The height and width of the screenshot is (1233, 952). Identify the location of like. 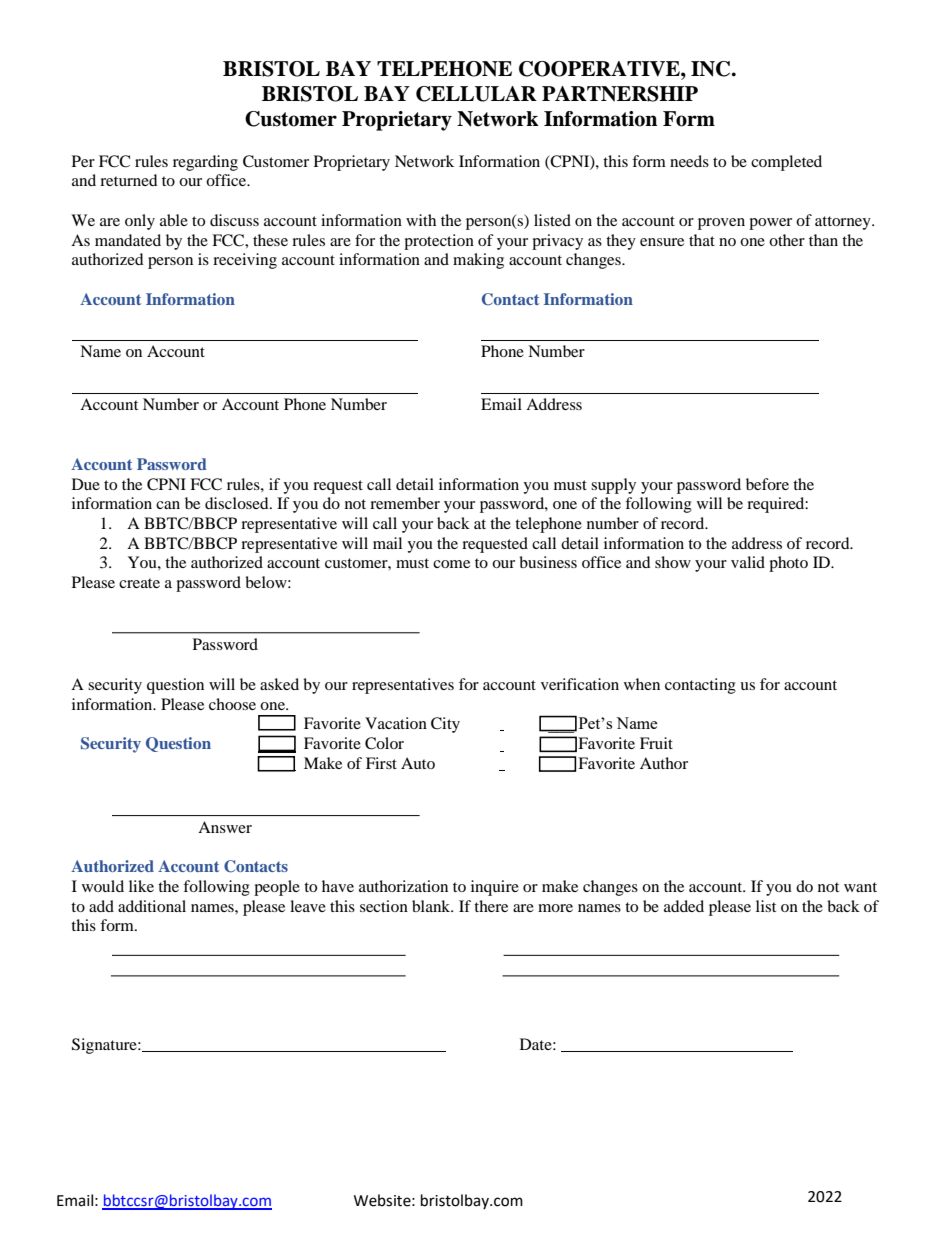
(141, 886).
